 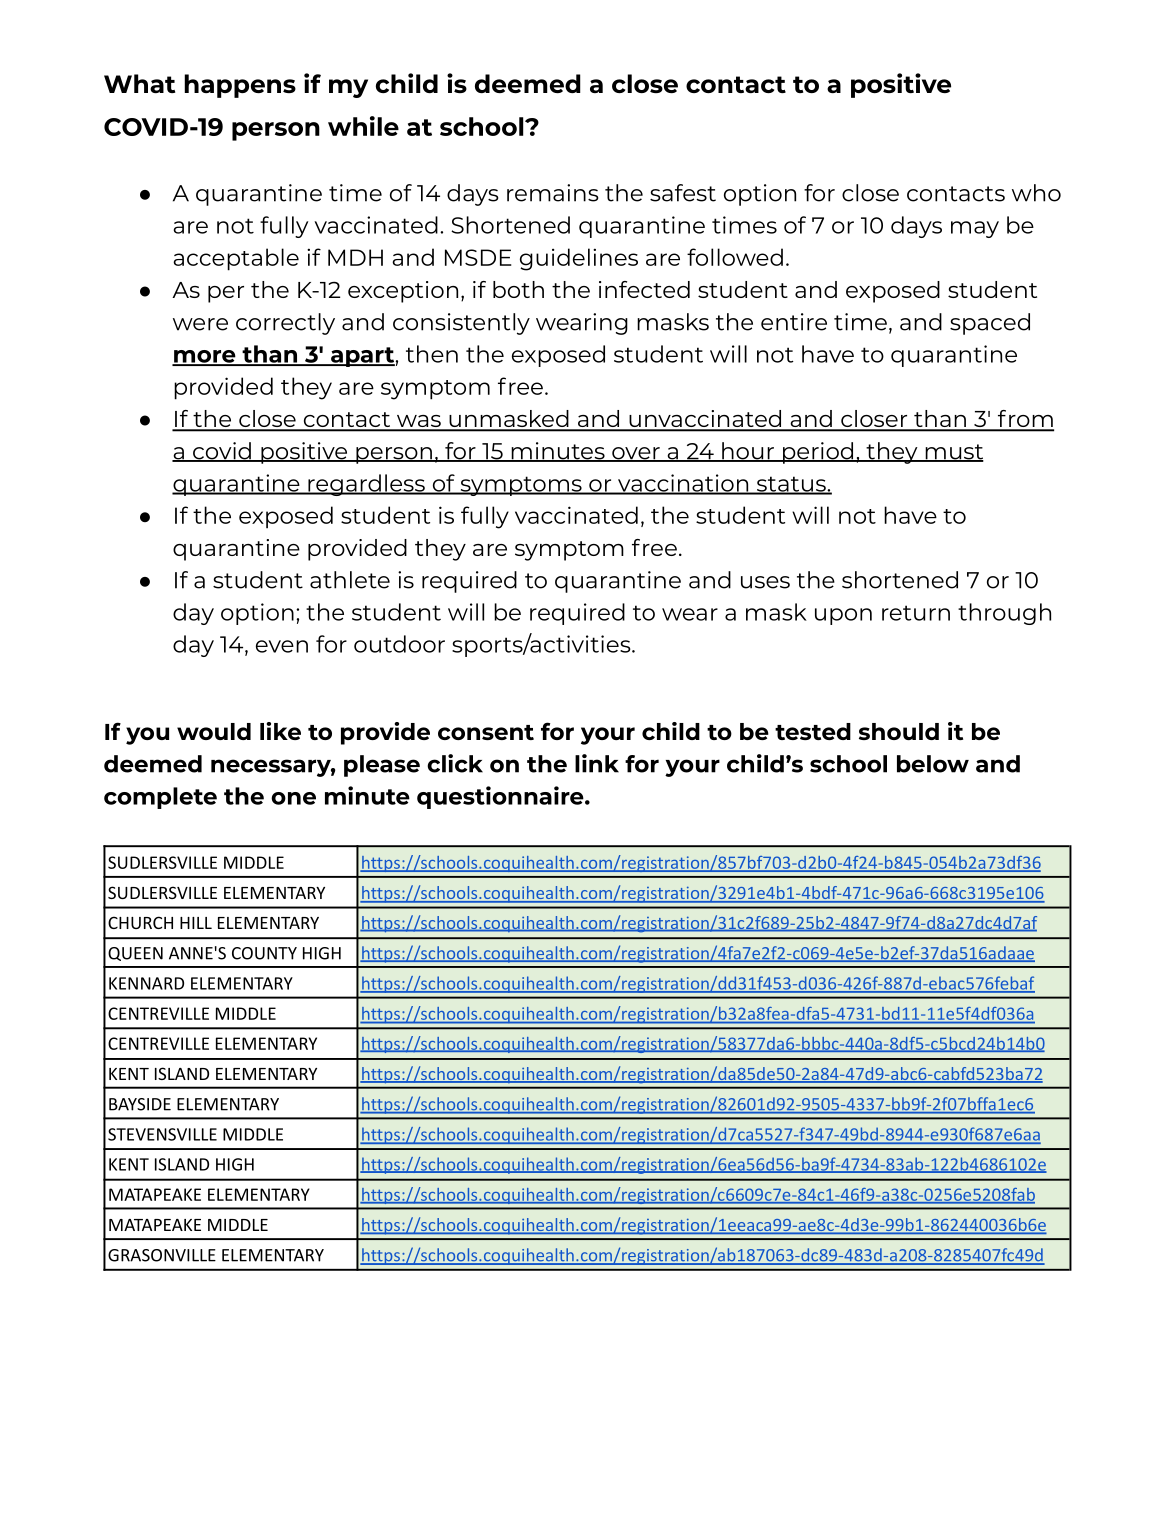 I want to click on remains, so click(x=553, y=193).
